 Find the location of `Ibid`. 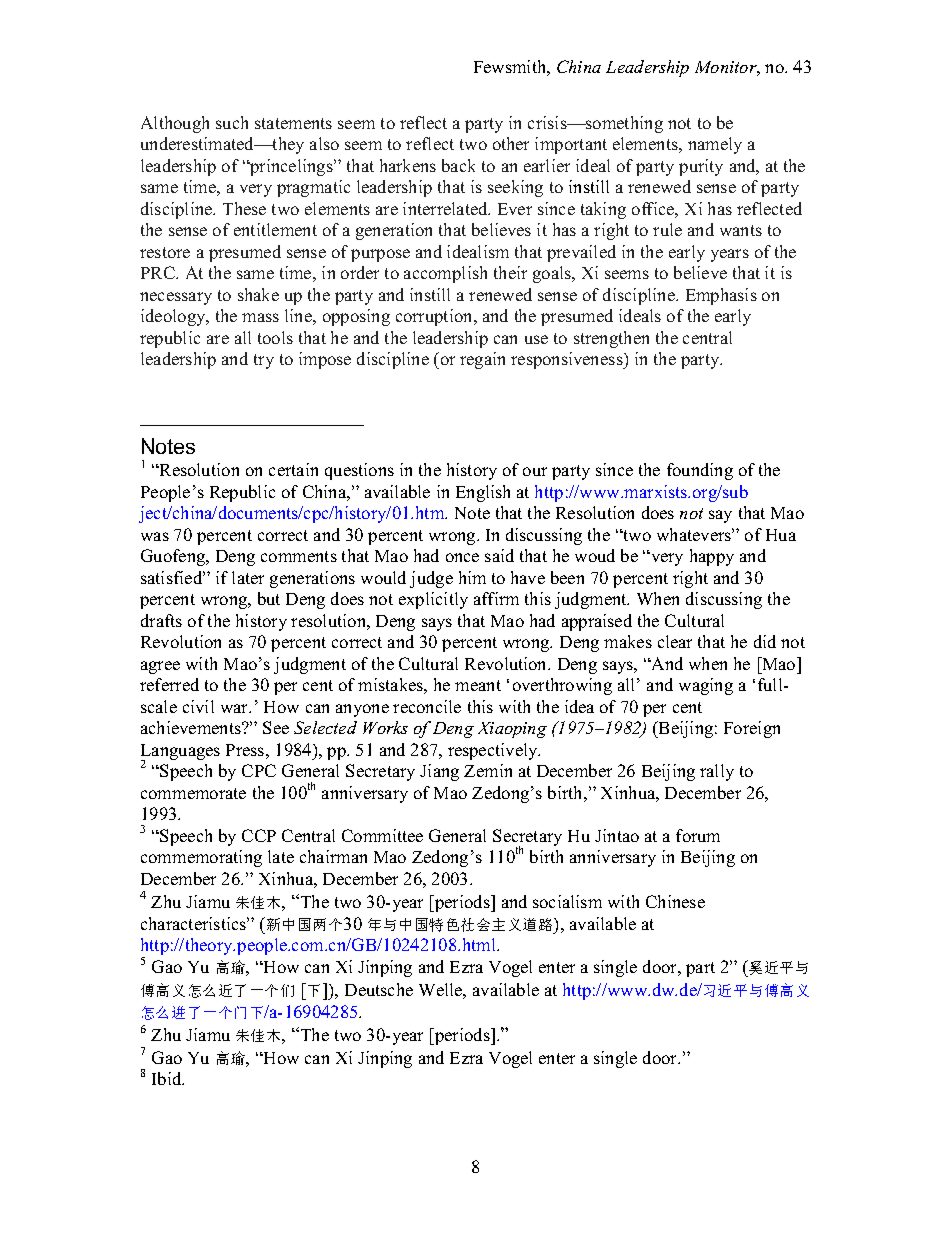

Ibid is located at coordinates (168, 1078).
